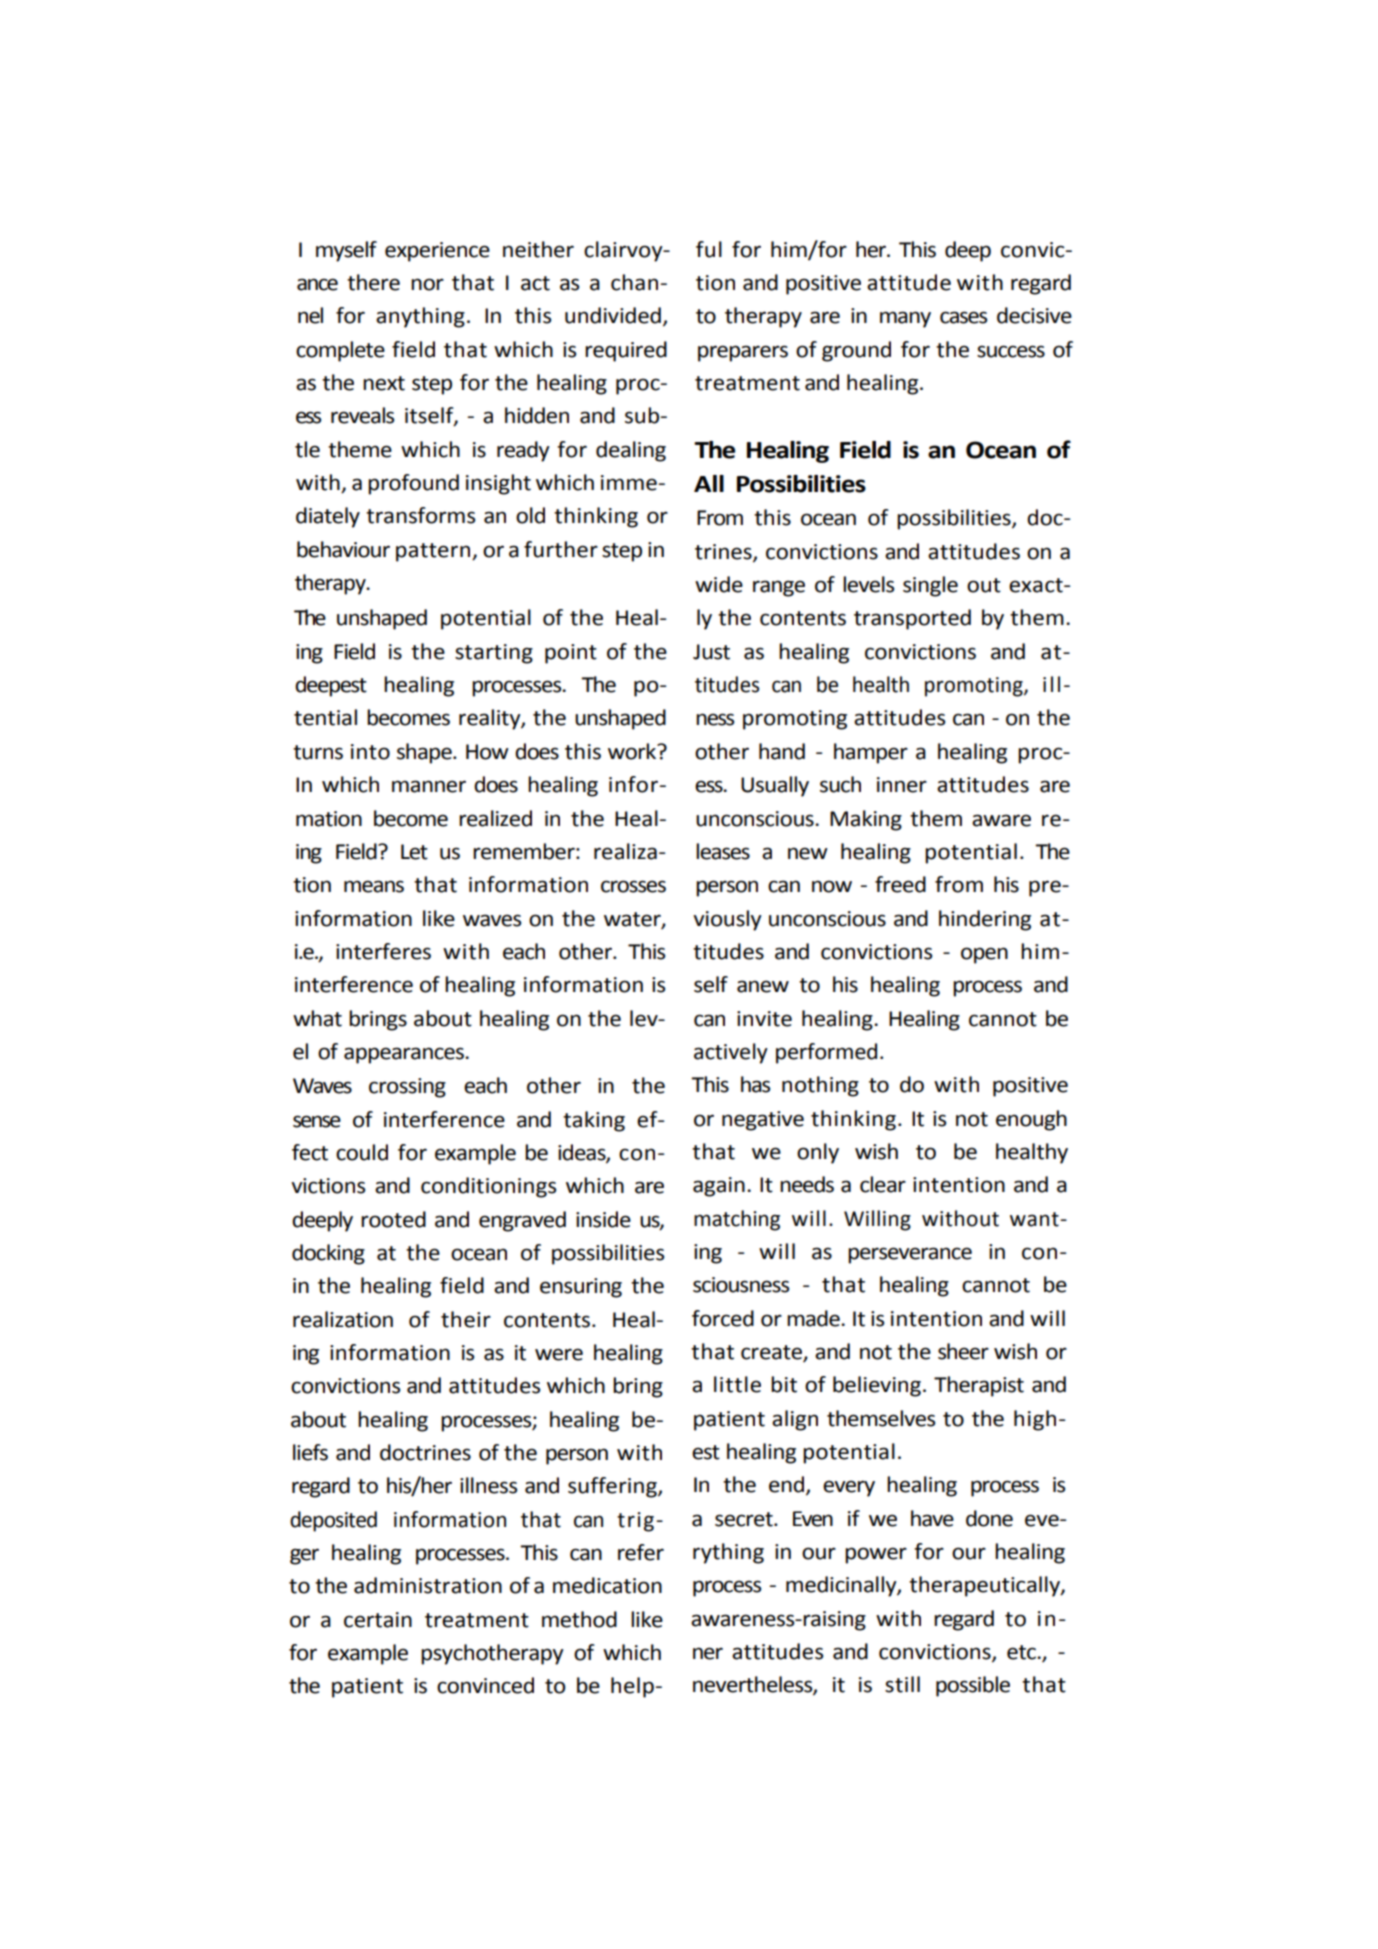  I want to click on certain, so click(378, 1620).
